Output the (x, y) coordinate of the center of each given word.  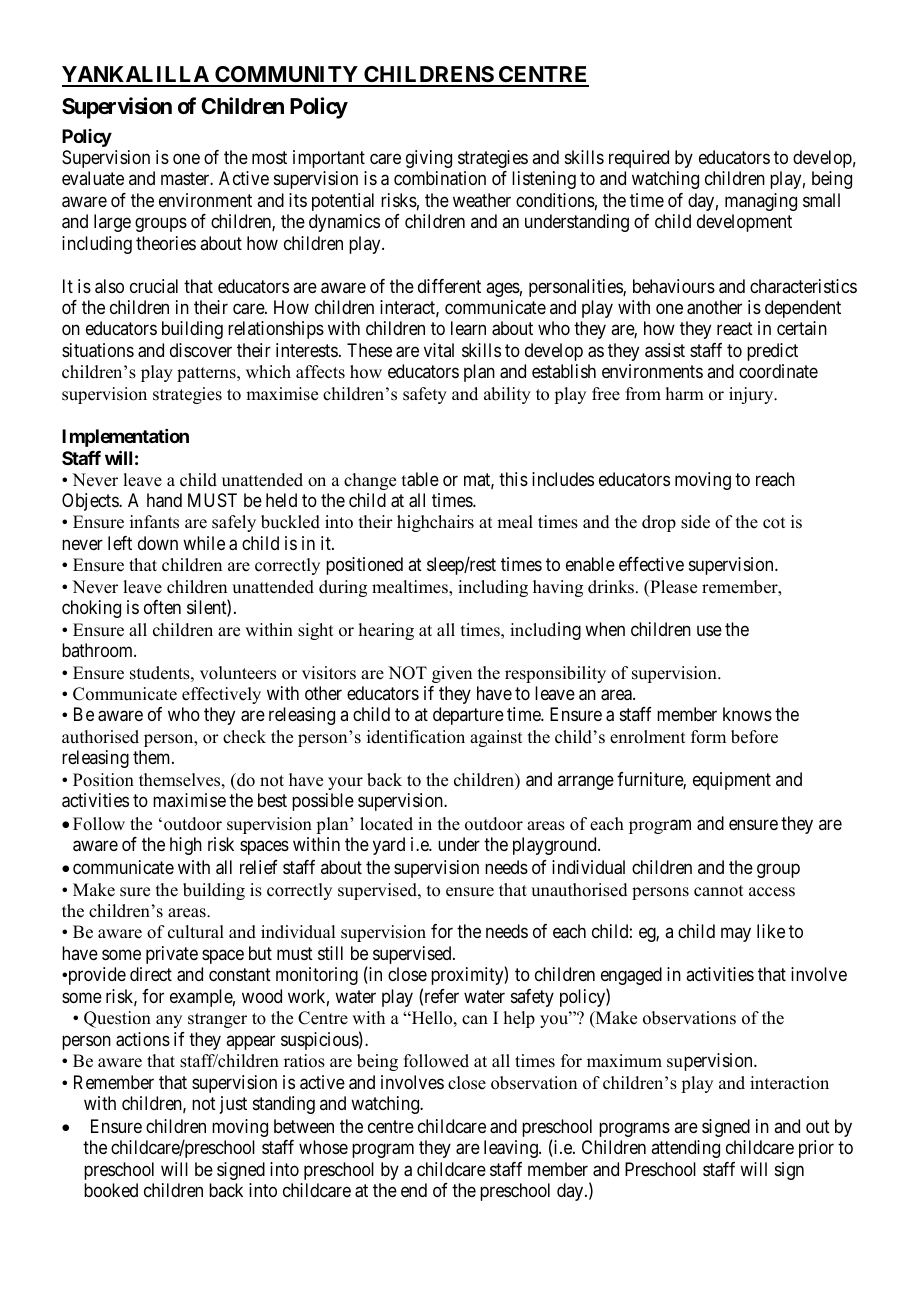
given (452, 674)
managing (761, 202)
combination (440, 178)
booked (111, 1190)
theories (166, 243)
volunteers (238, 673)
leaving (512, 1149)
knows (747, 714)
